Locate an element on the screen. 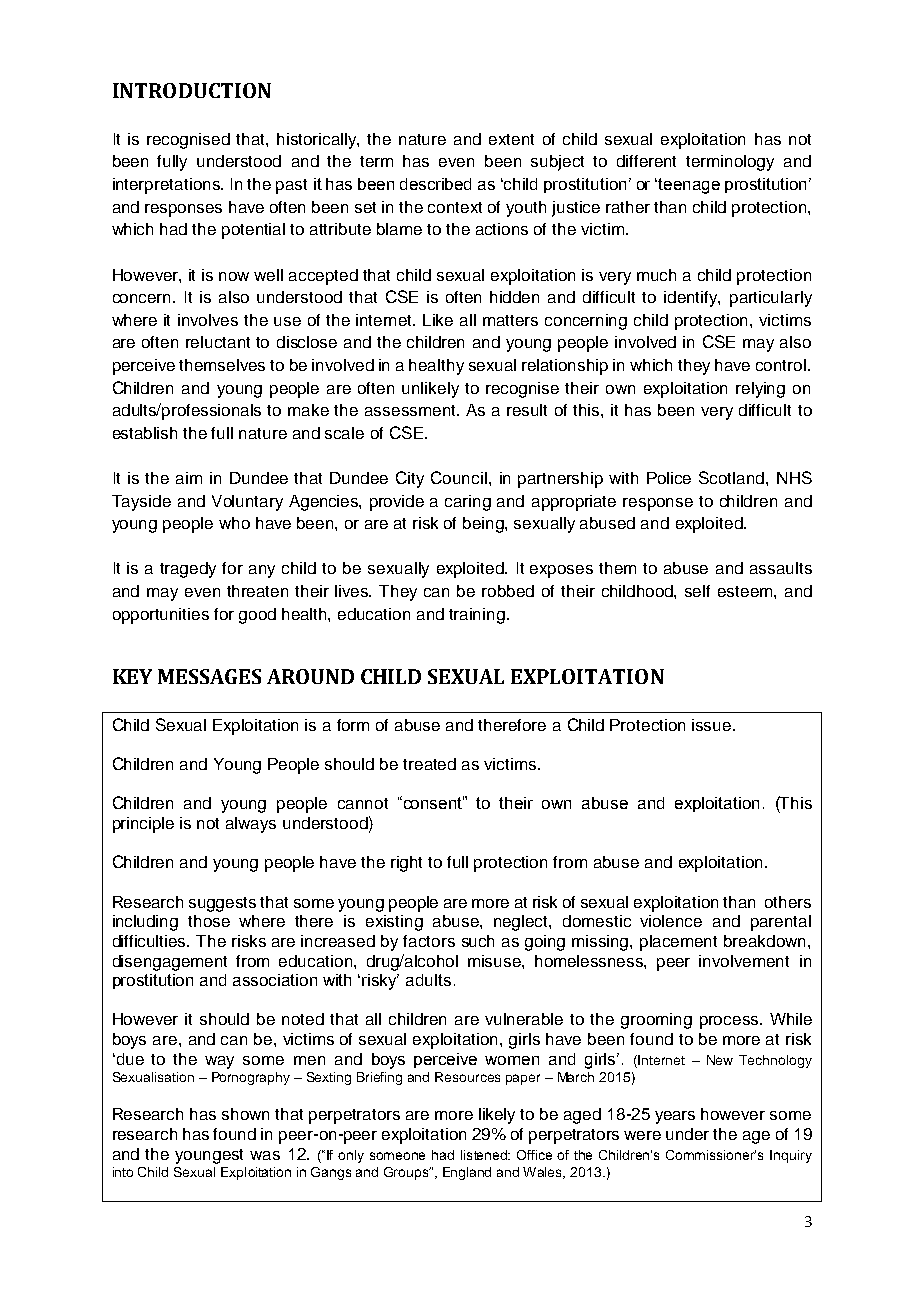  reluctant is located at coordinates (218, 342).
